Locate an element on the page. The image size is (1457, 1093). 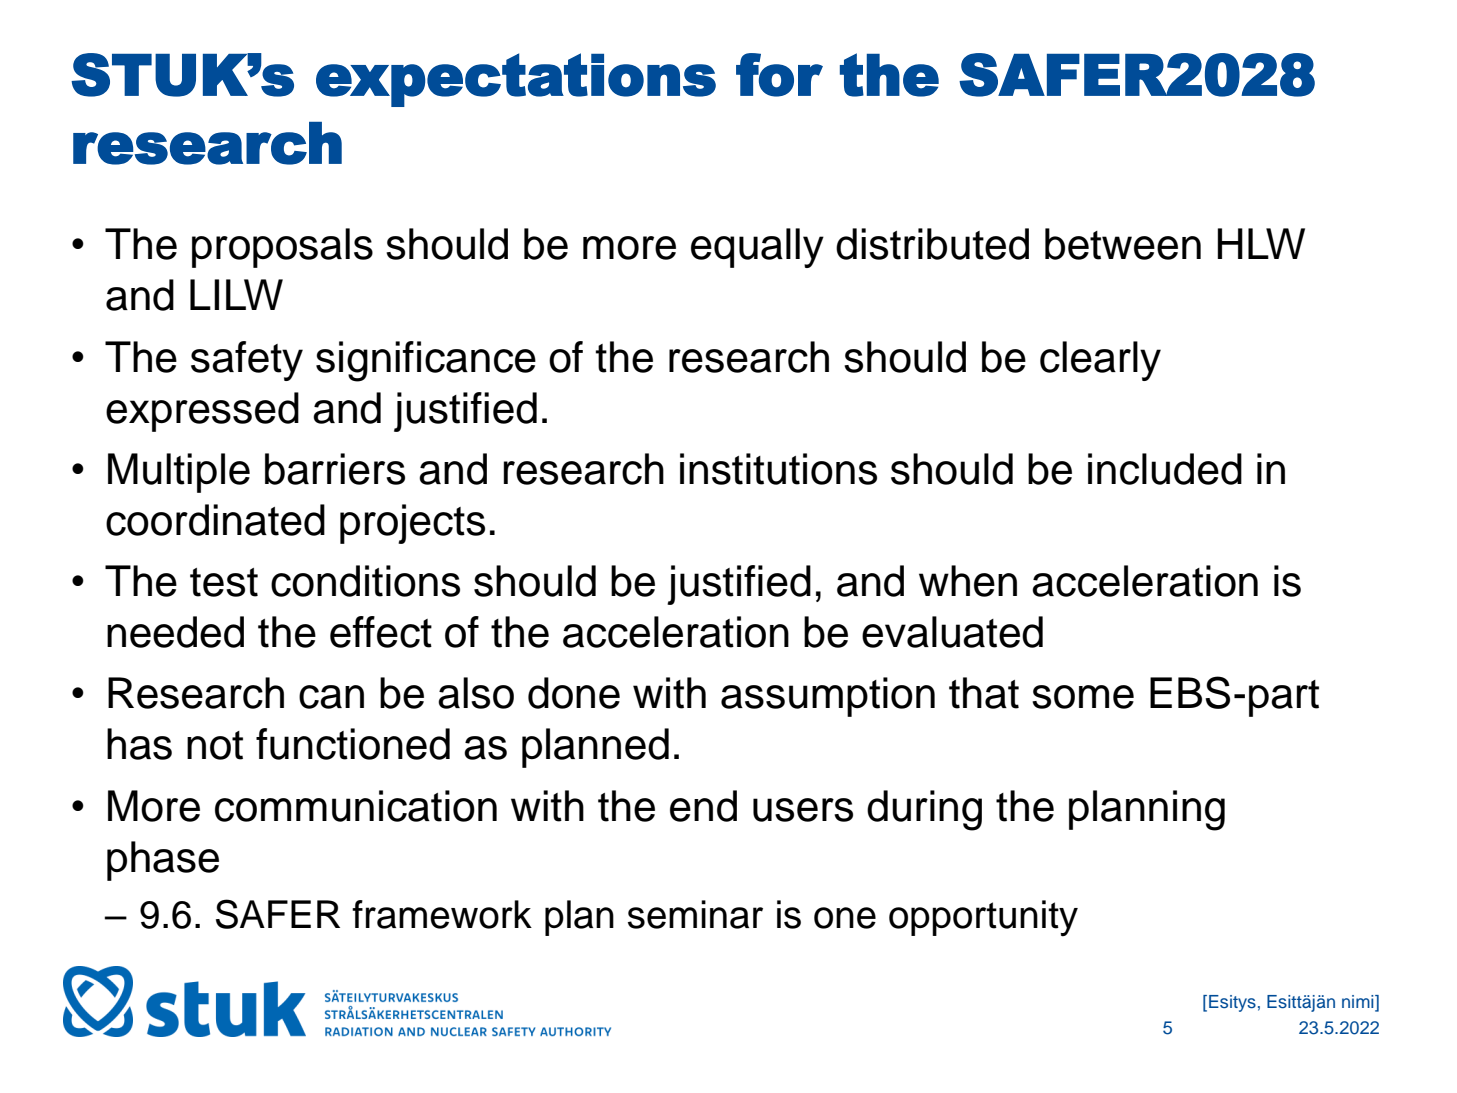
expectations is located at coordinates (516, 80).
